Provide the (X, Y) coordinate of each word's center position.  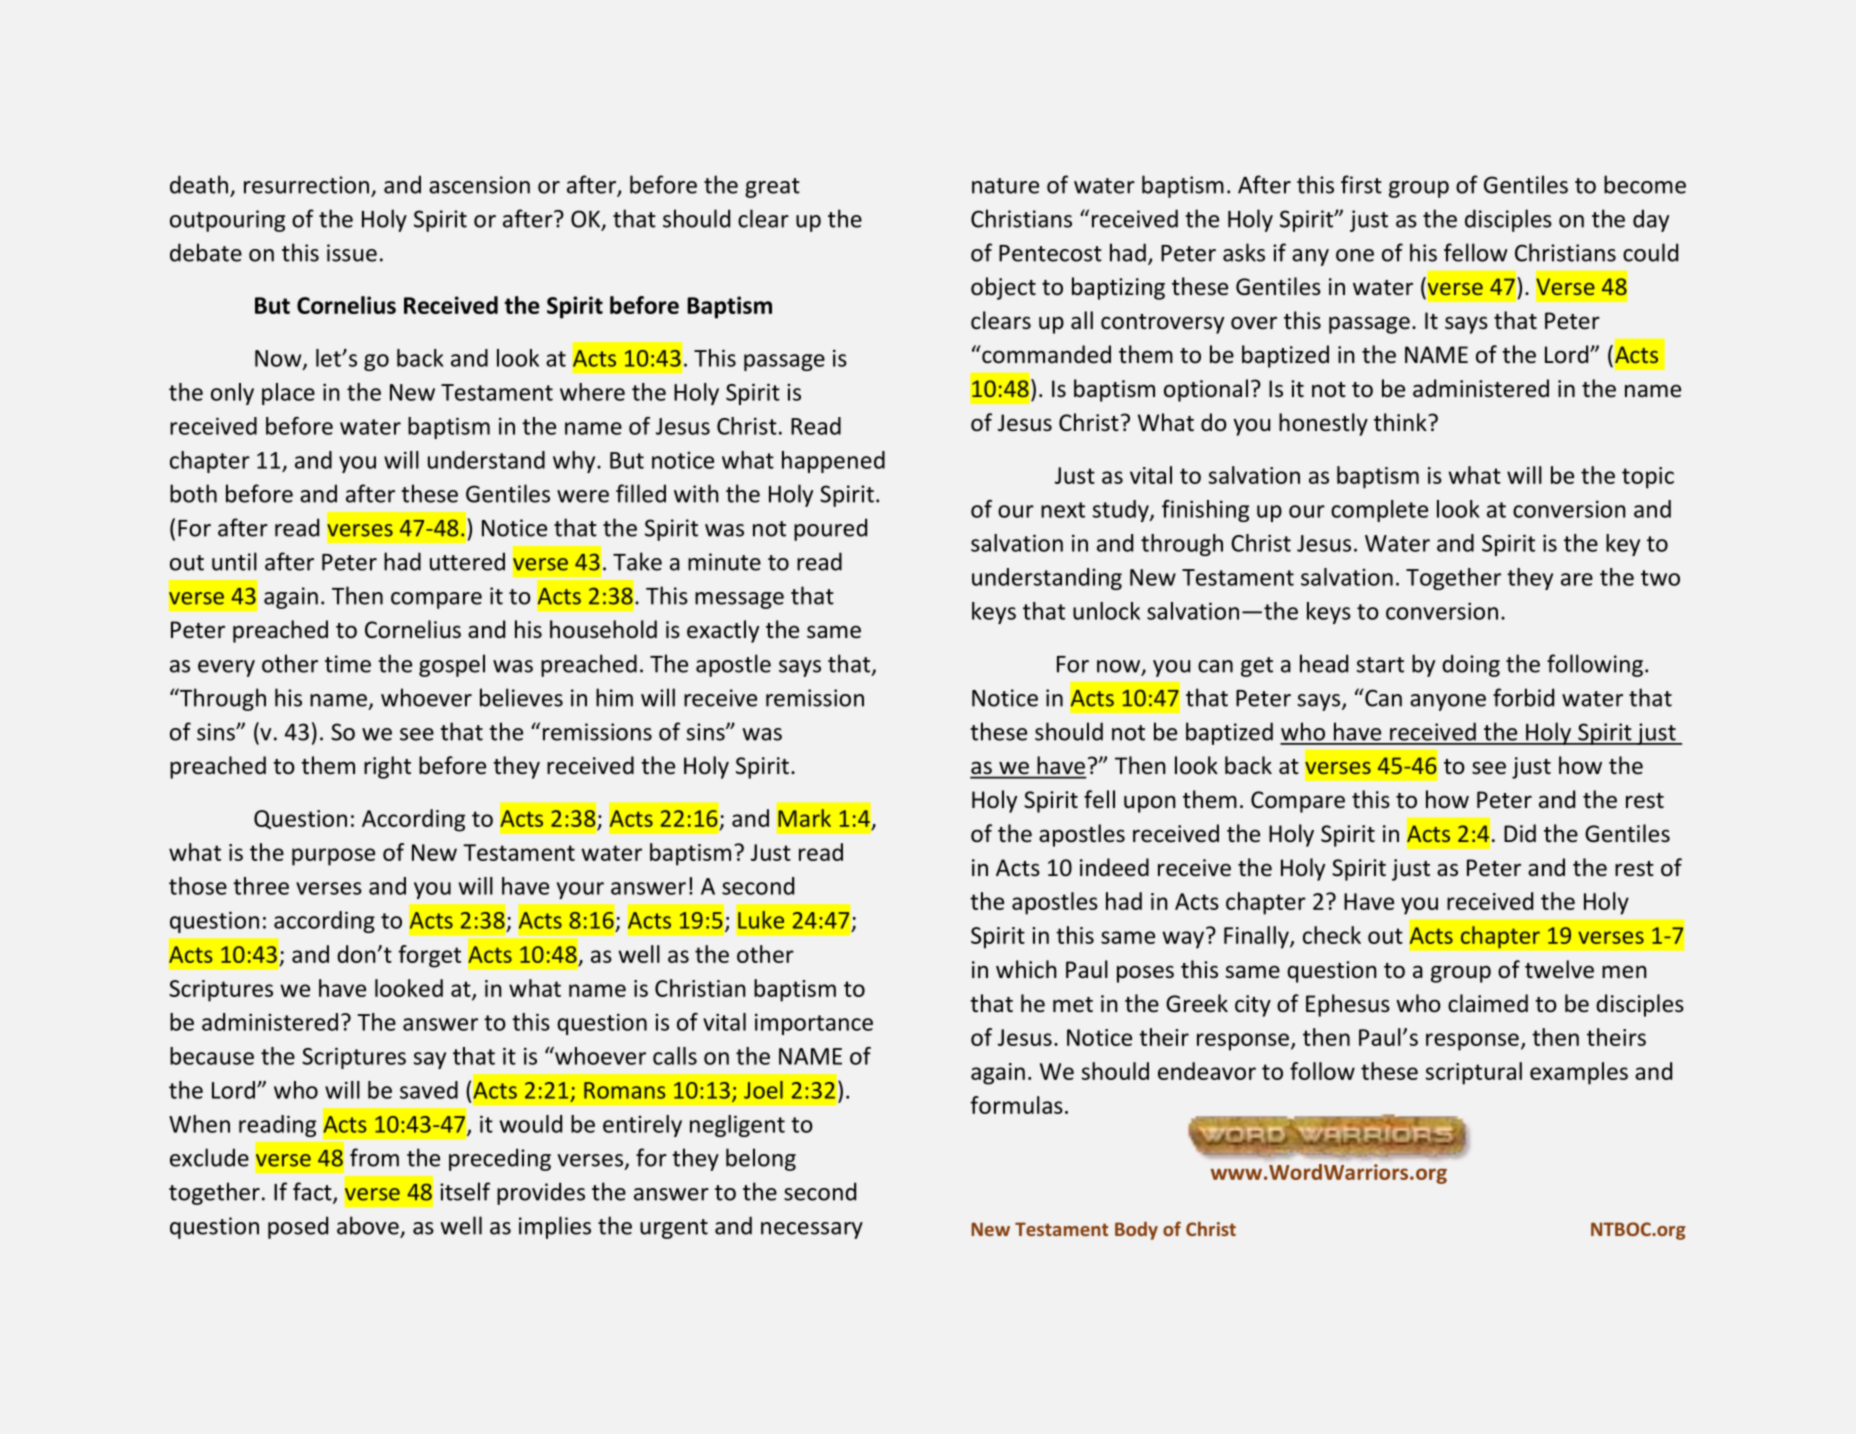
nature (1005, 186)
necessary (812, 1230)
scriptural (1474, 1073)
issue (352, 253)
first (1361, 184)
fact (313, 1192)
